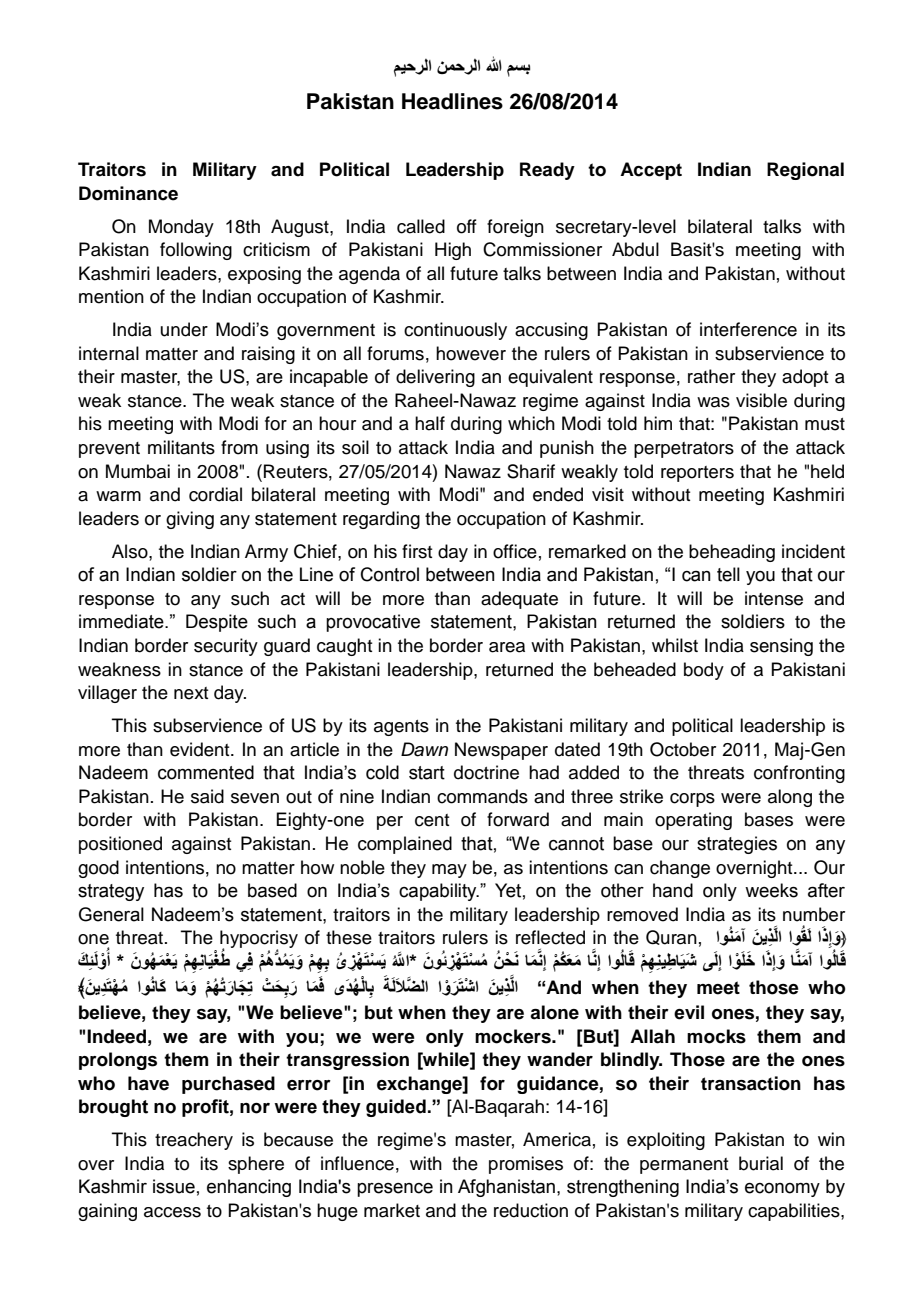  Describe the element at coordinates (507, 647) in the screenshot. I see `area` at that location.
